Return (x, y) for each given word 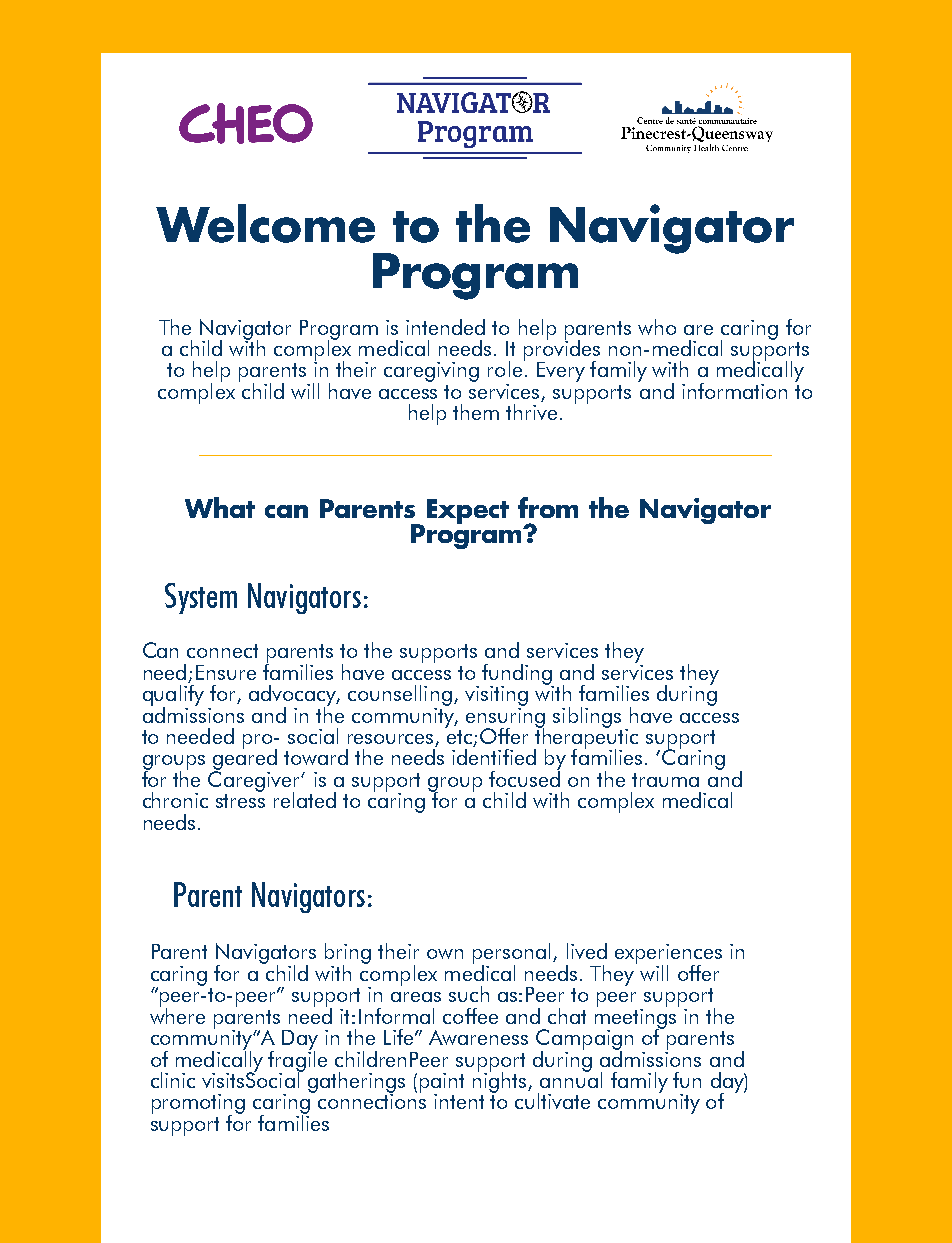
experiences (668, 955)
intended (445, 327)
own (445, 954)
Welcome (265, 223)
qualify (173, 695)
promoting (198, 1105)
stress (240, 801)
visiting (496, 696)
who (657, 327)
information (734, 391)
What (220, 507)
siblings (587, 717)
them (476, 412)
